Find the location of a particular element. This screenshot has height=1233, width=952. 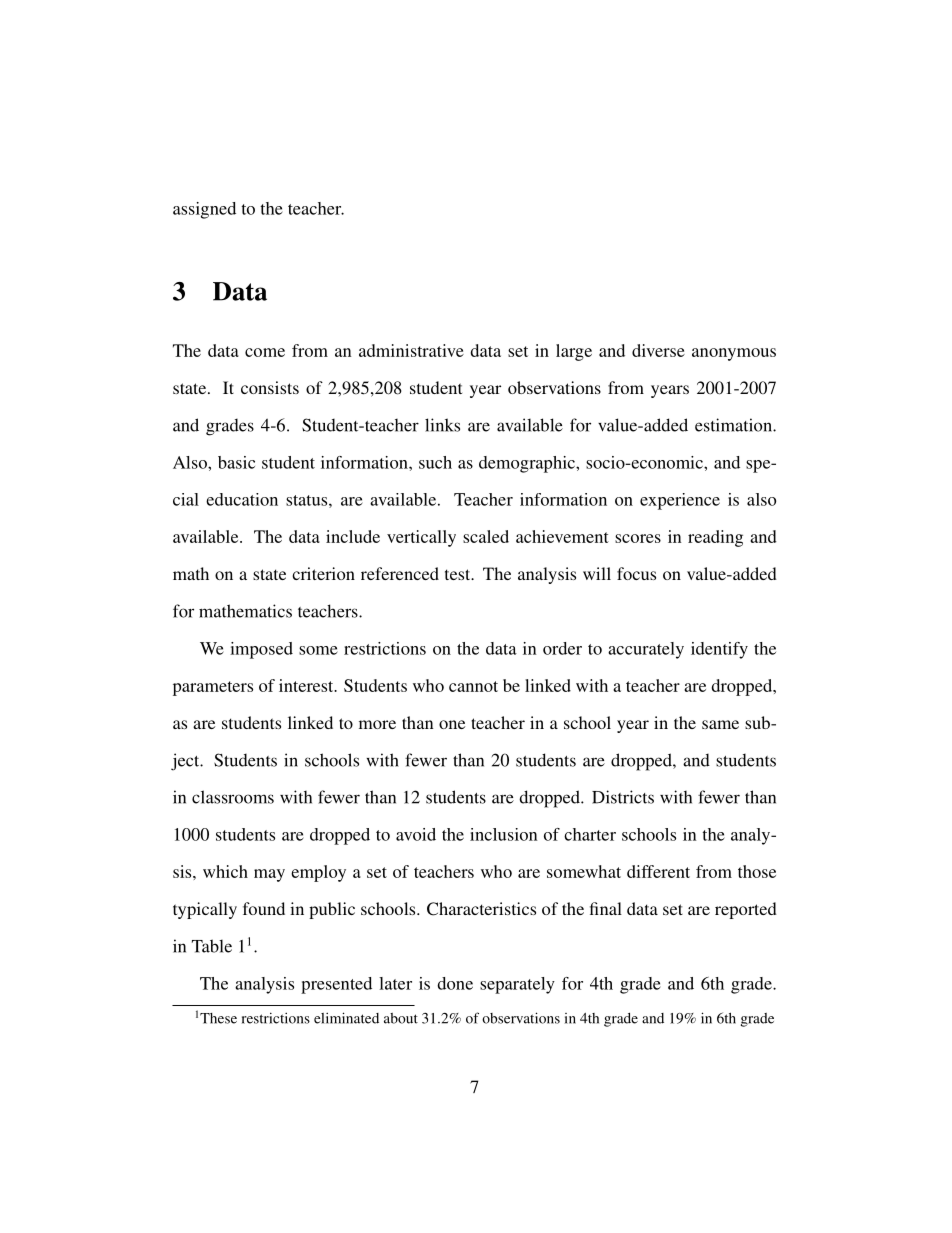

administrative is located at coordinates (411, 350).
